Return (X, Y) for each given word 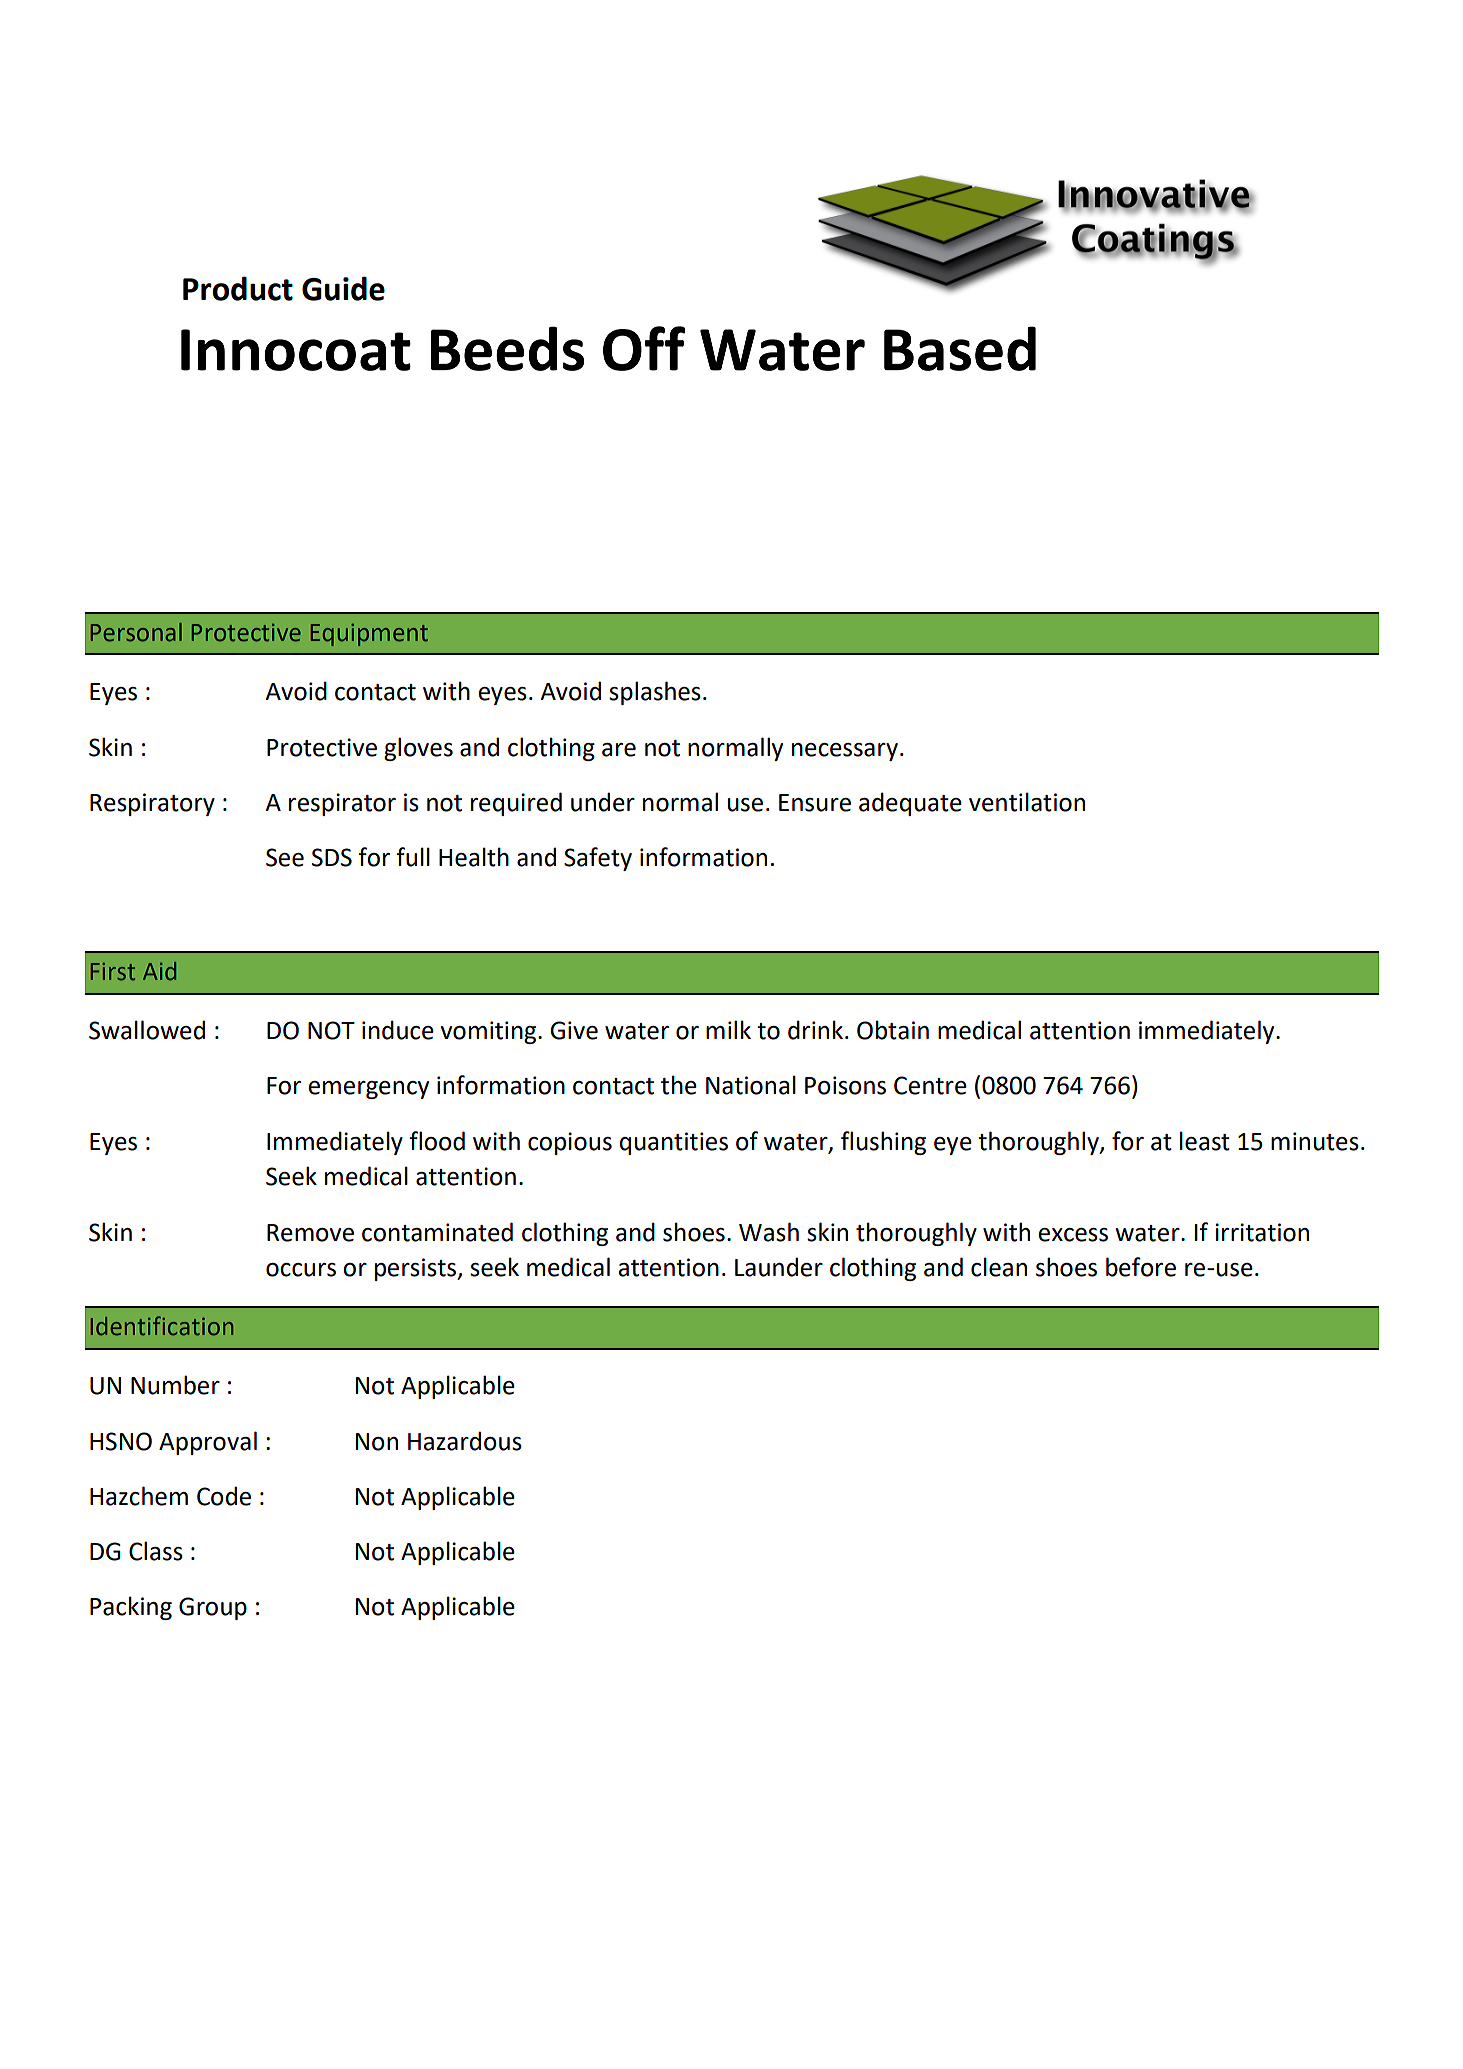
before (1141, 1267)
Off (644, 348)
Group (213, 1608)
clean (999, 1267)
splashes (655, 693)
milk (728, 1029)
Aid (159, 971)
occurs (301, 1270)
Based (960, 348)
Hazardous (465, 1441)
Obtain (893, 1030)
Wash (769, 1232)
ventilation (1027, 802)
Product (238, 288)
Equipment (369, 635)
